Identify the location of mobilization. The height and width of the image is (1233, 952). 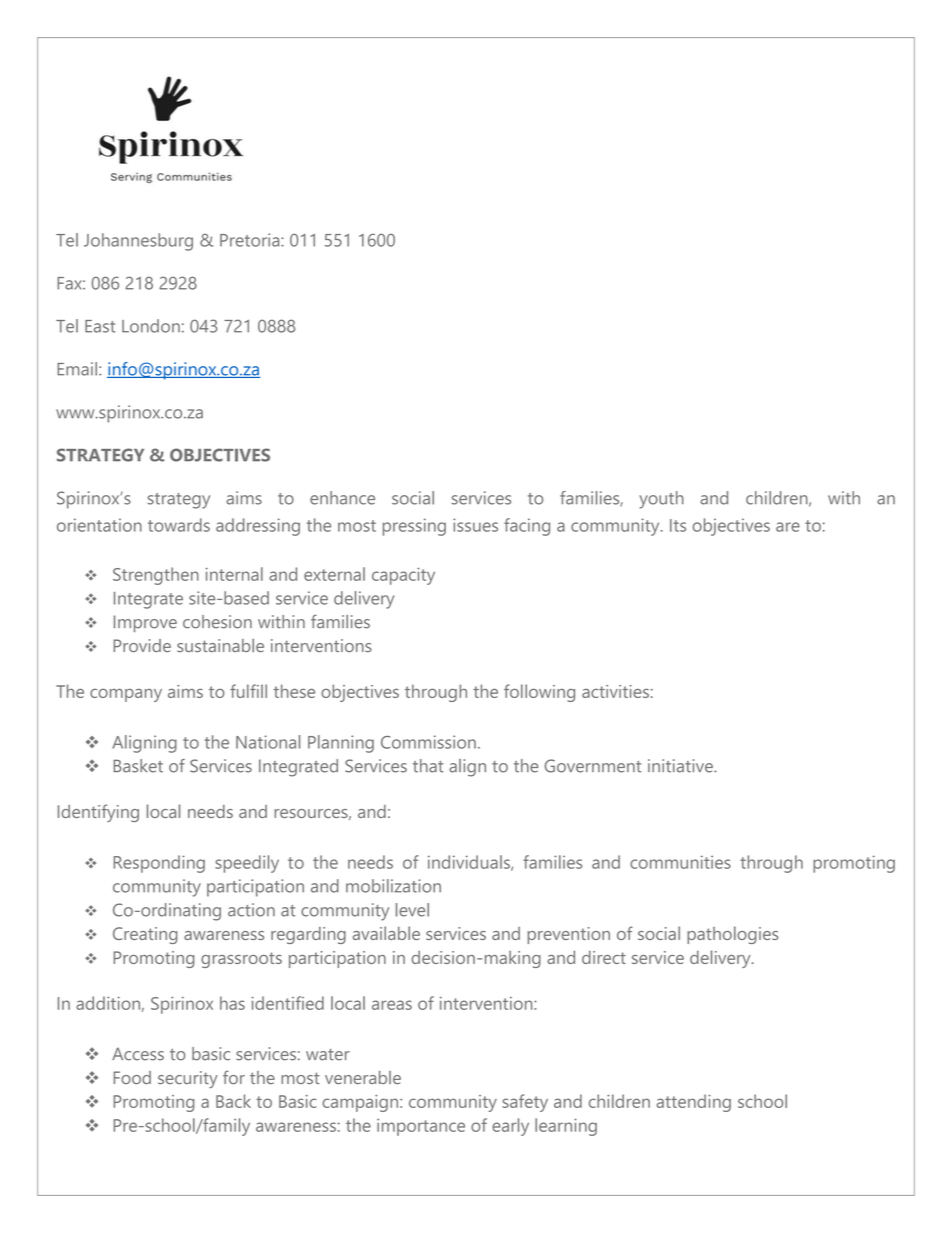
(393, 886).
